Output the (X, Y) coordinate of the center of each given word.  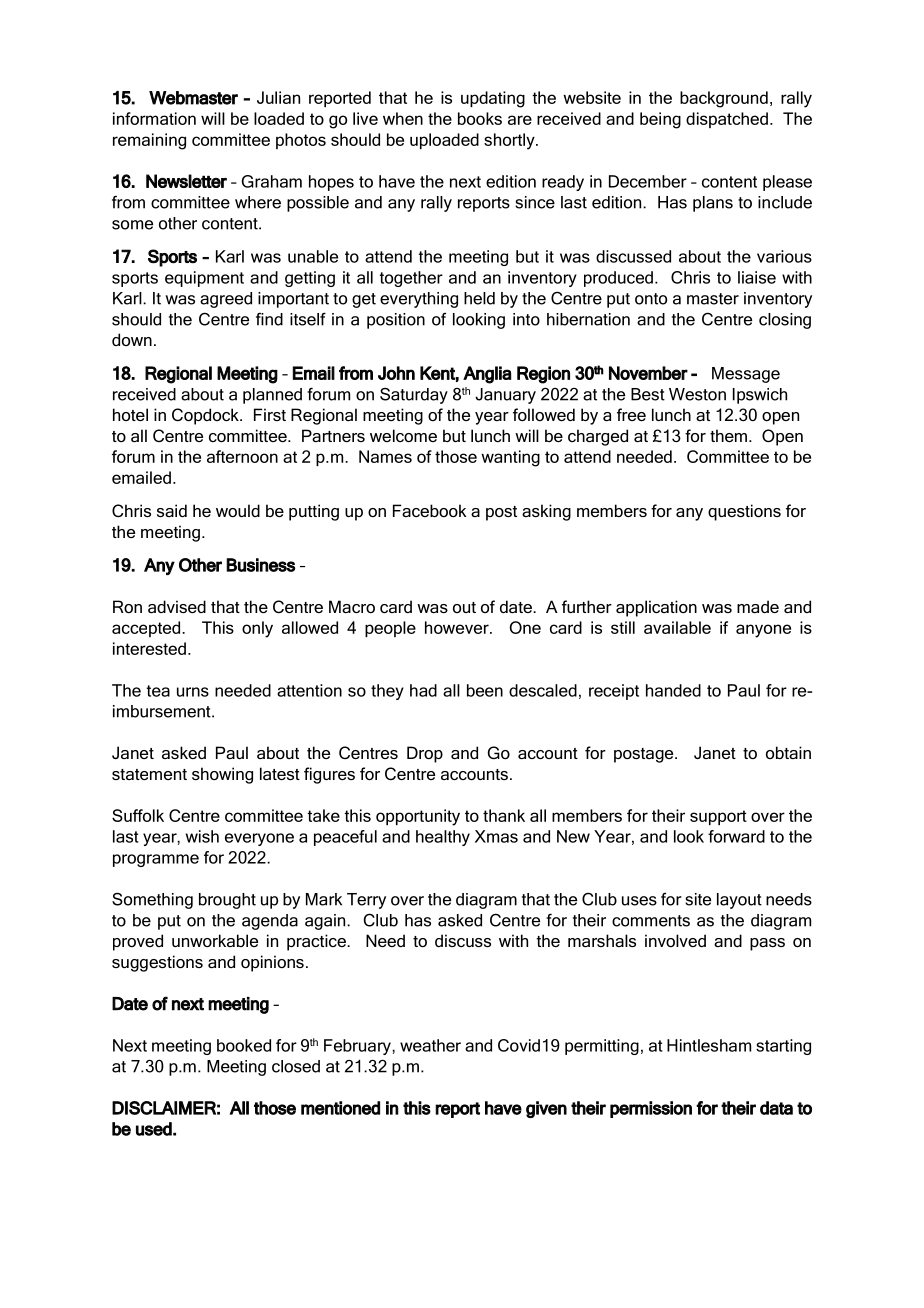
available (677, 627)
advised (177, 606)
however (458, 627)
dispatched (727, 120)
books (480, 118)
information (154, 118)
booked (244, 1045)
